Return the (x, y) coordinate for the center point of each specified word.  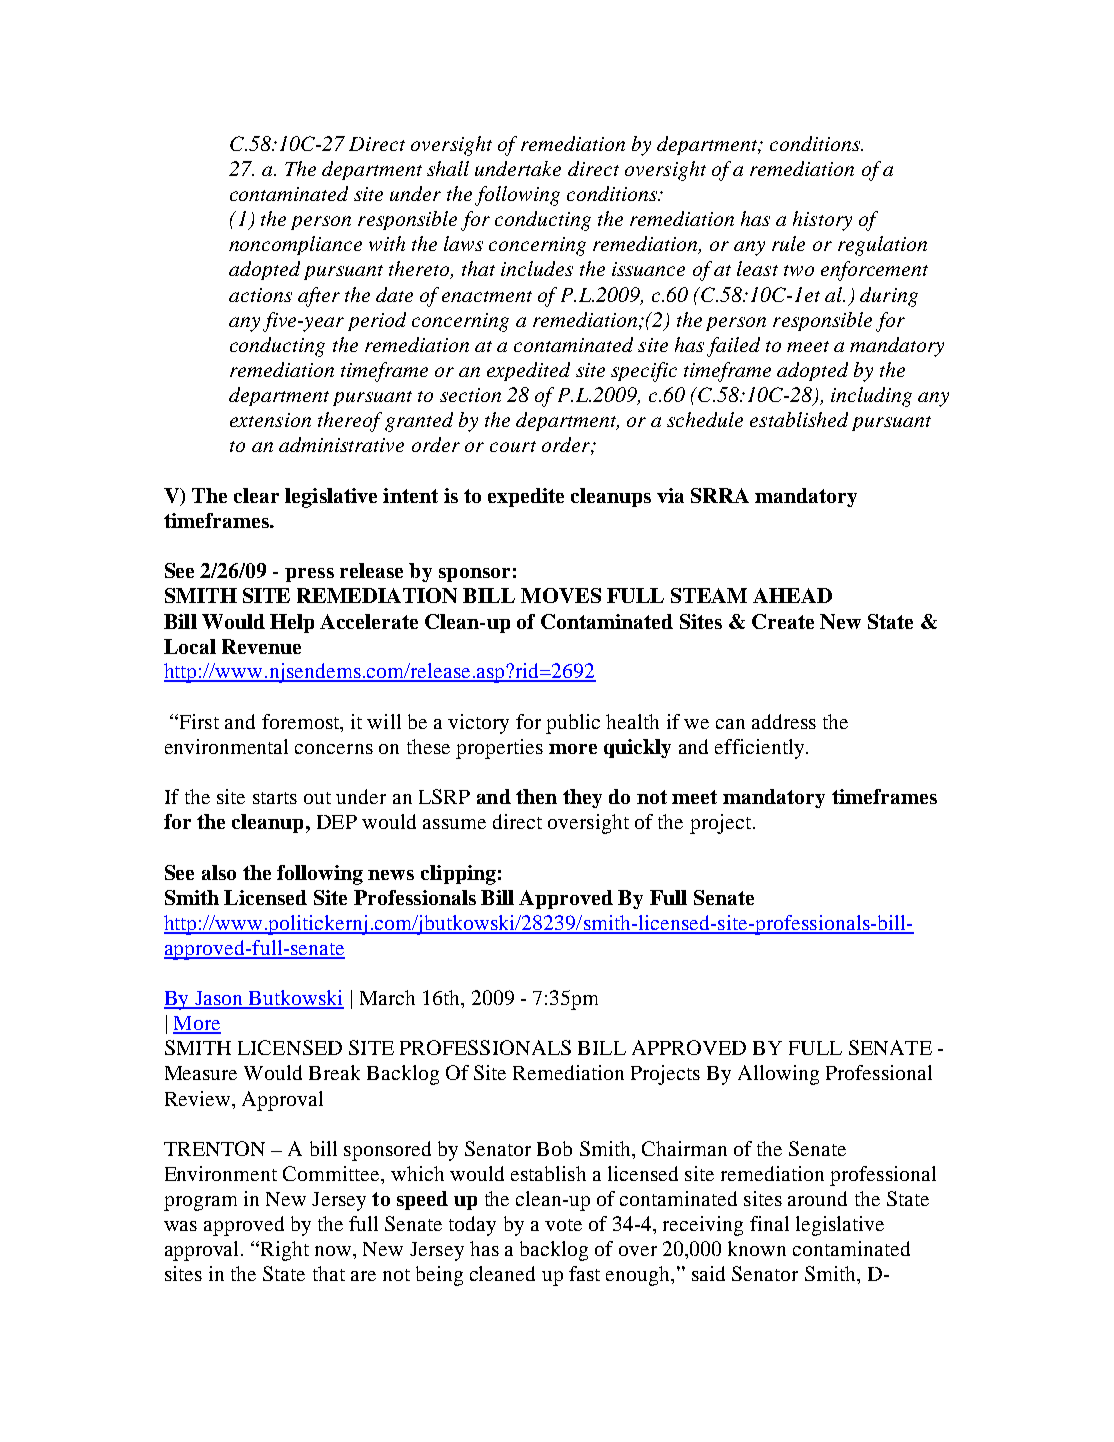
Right (285, 1251)
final (769, 1223)
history (822, 221)
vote (563, 1225)
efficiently (759, 749)
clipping (458, 875)
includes (537, 268)
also (219, 872)
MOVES (561, 595)
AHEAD (792, 595)
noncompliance (295, 245)
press (309, 575)
